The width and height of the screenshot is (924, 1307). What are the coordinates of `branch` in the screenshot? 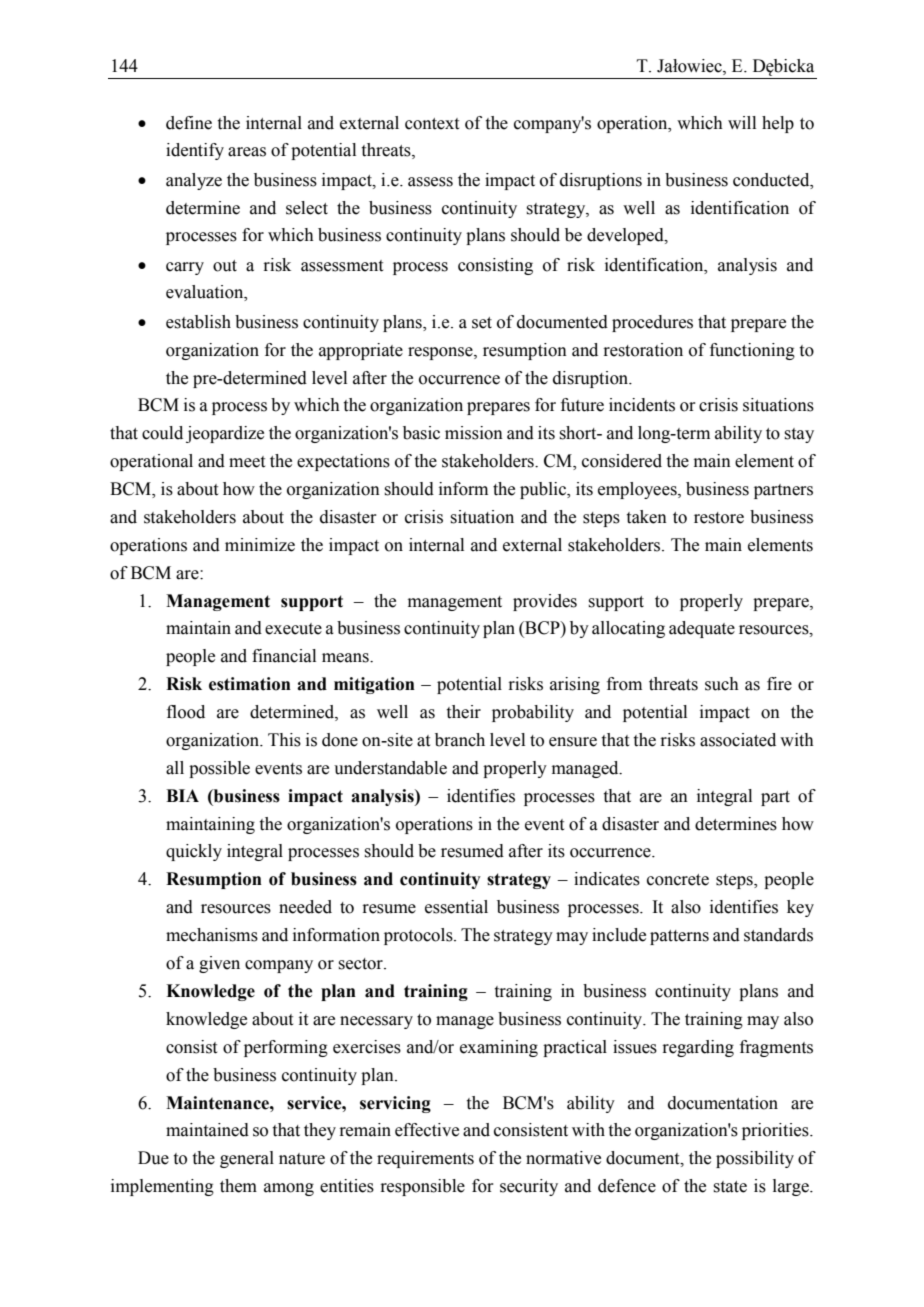 It's located at (460, 740).
